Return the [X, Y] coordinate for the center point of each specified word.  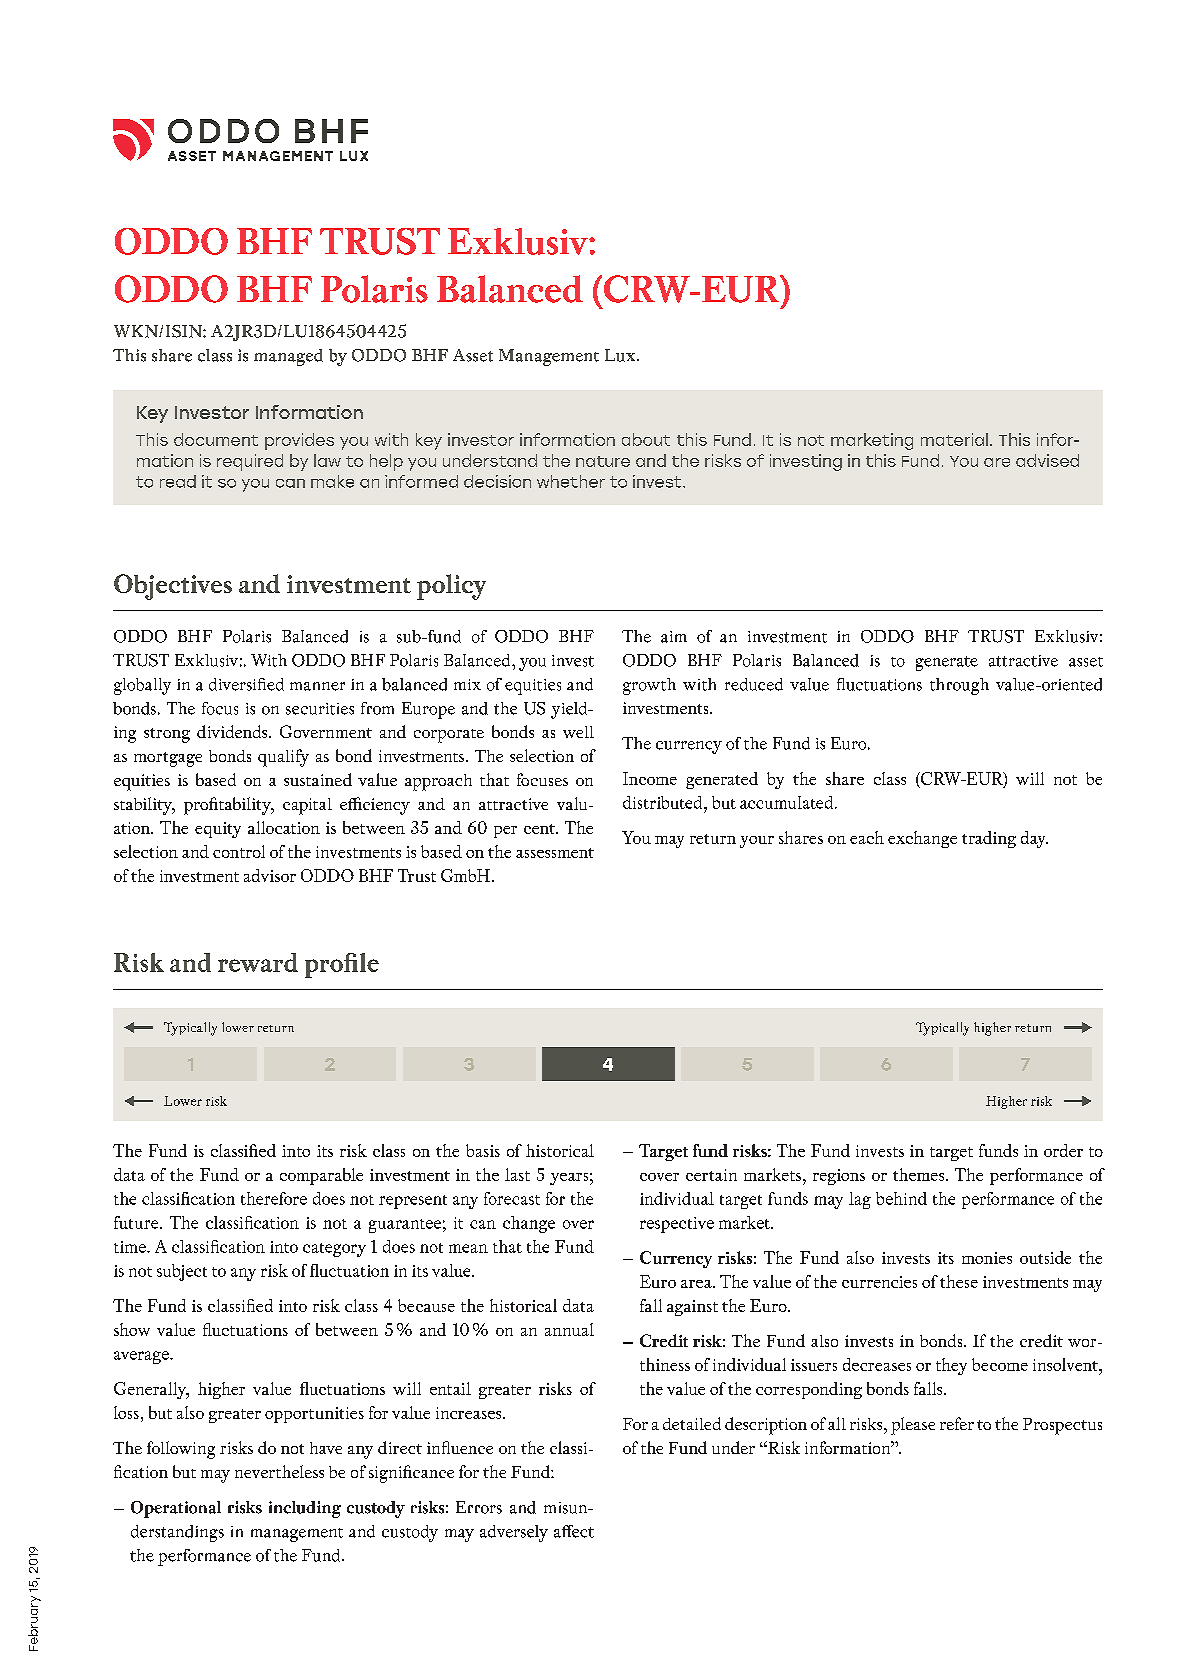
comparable [321, 1176]
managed [288, 357]
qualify [283, 758]
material [954, 439]
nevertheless [279, 1471]
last [517, 1174]
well [578, 732]
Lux [621, 355]
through [959, 686]
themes [920, 1174]
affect [574, 1531]
